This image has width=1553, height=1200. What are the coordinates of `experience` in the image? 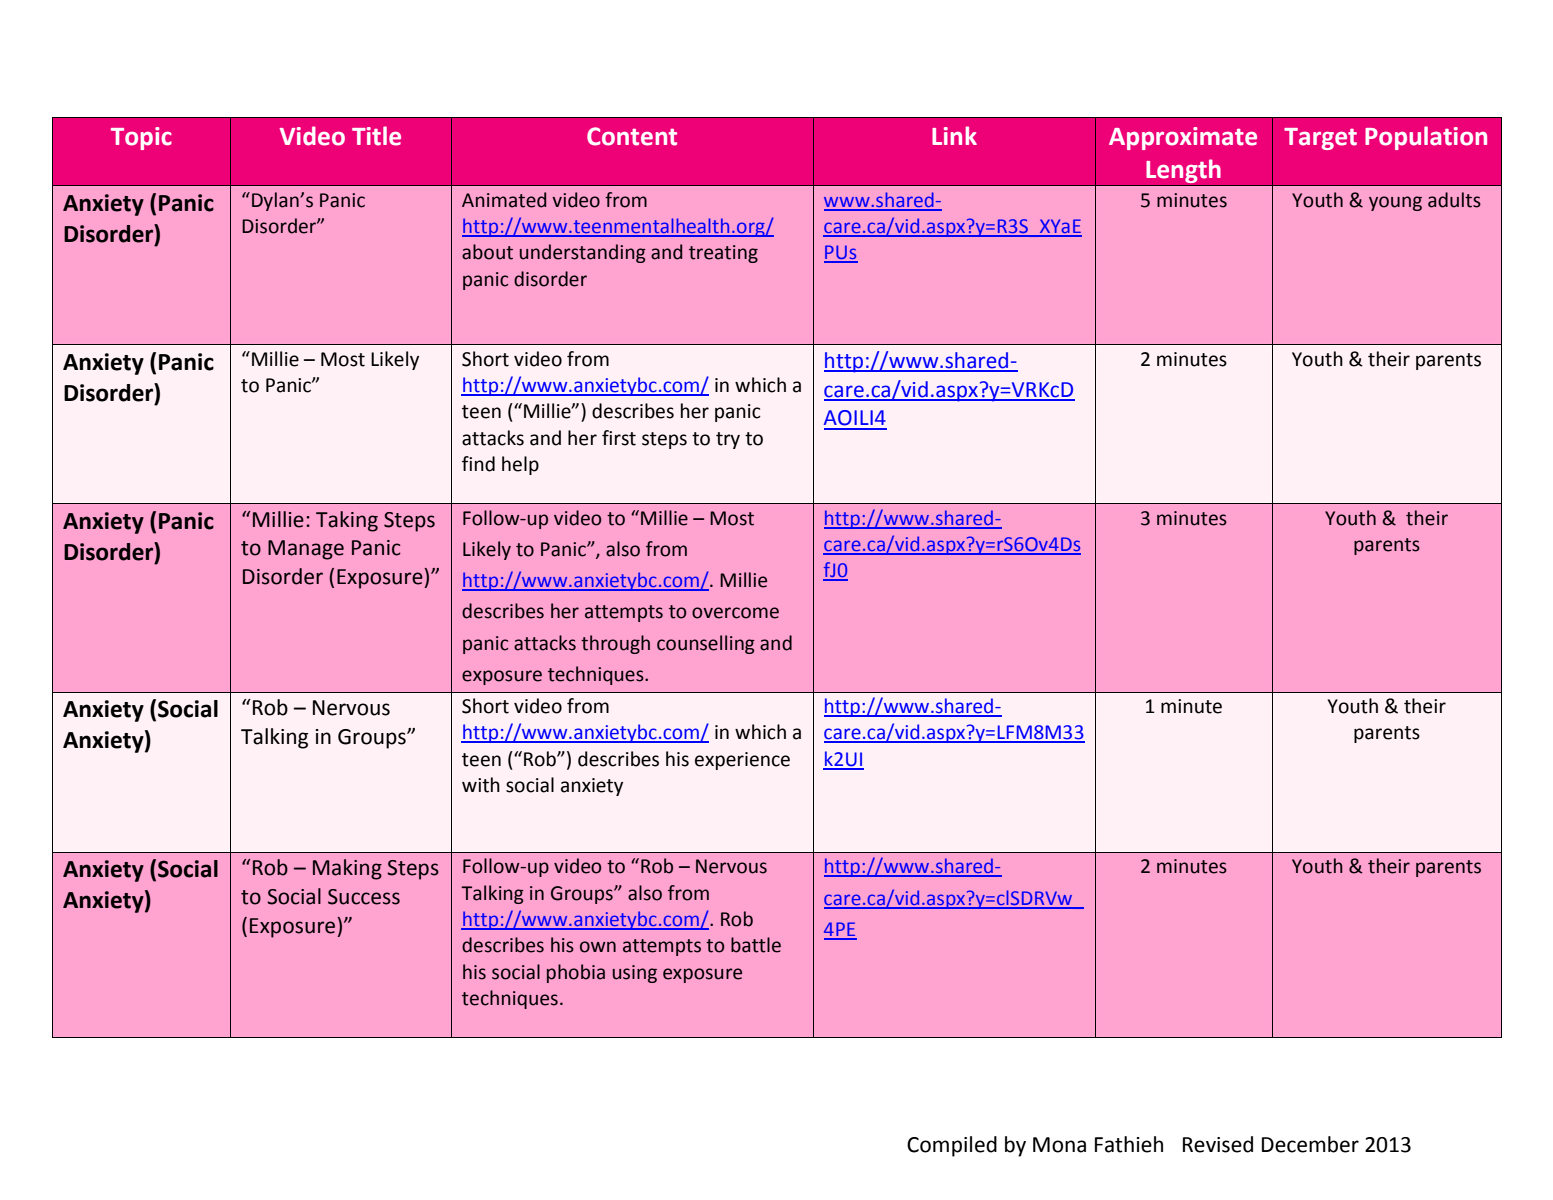 It's located at (742, 761).
